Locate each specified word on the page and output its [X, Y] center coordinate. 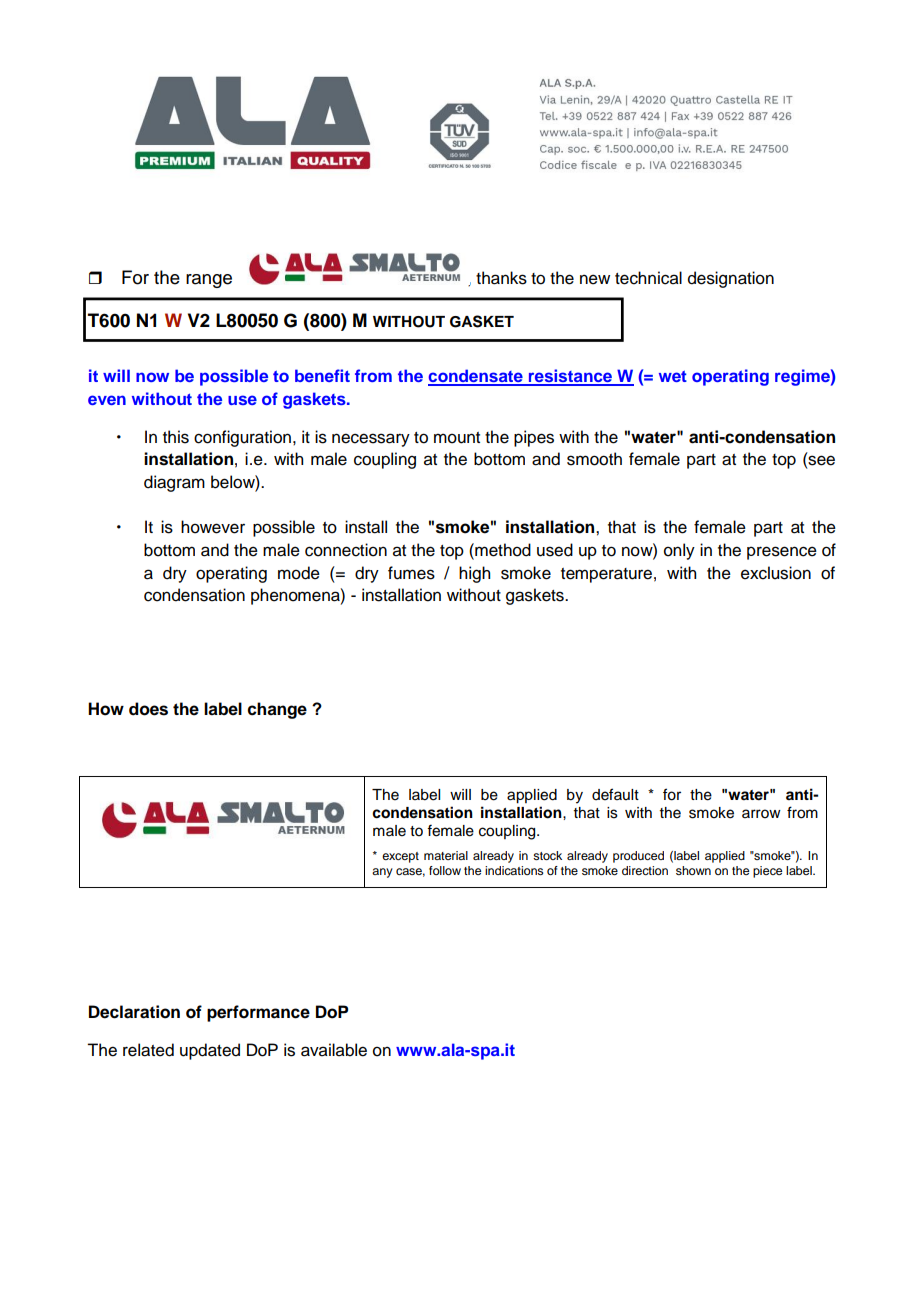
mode [299, 573]
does [148, 709]
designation [731, 279]
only [679, 551]
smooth [594, 459]
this [176, 437]
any [382, 873]
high [474, 574]
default [615, 794]
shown [693, 870]
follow [445, 870]
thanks [501, 278]
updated [210, 1051]
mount [457, 438]
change [277, 710]
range [209, 281]
